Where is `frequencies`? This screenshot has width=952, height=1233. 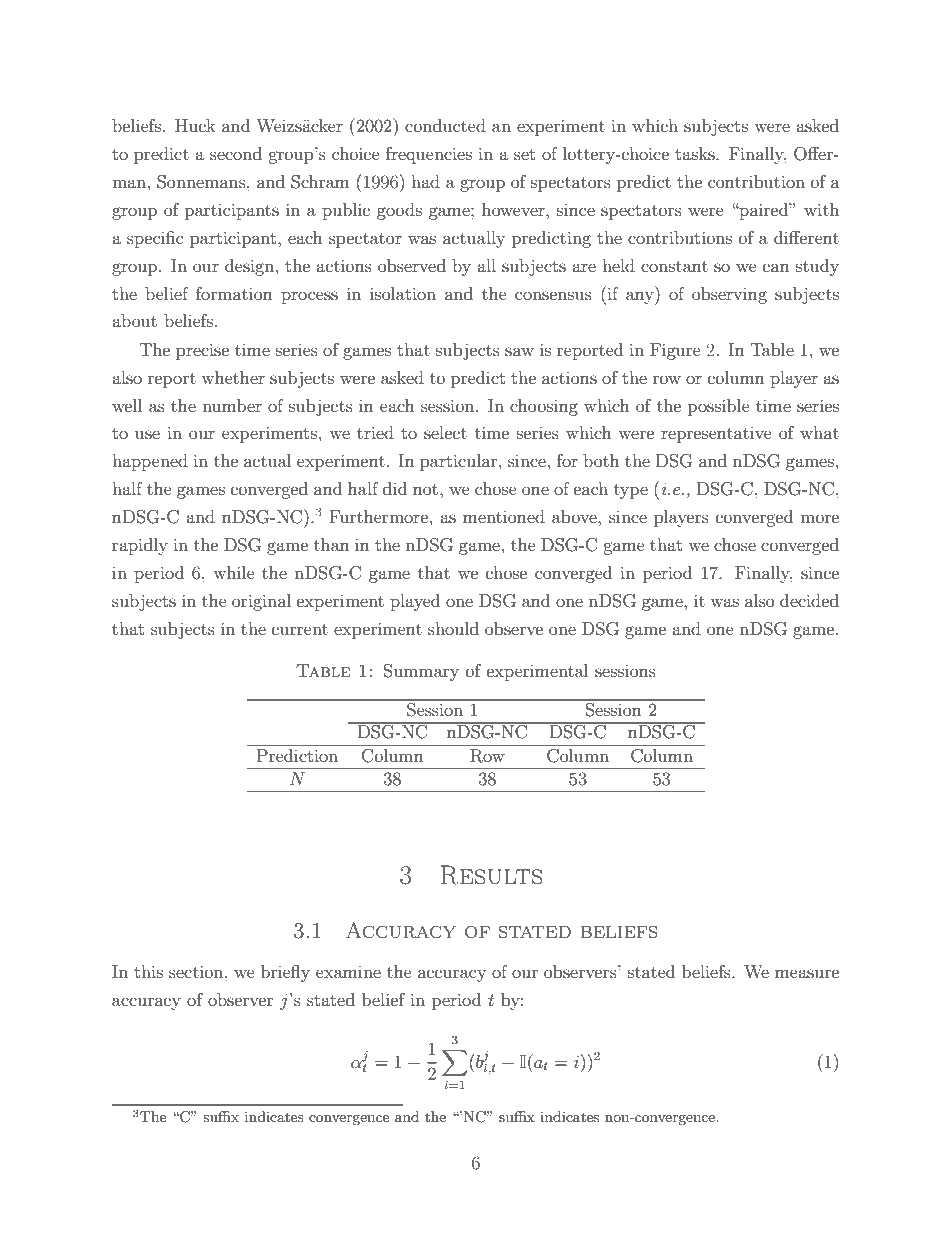
frequencies is located at coordinates (429, 155).
